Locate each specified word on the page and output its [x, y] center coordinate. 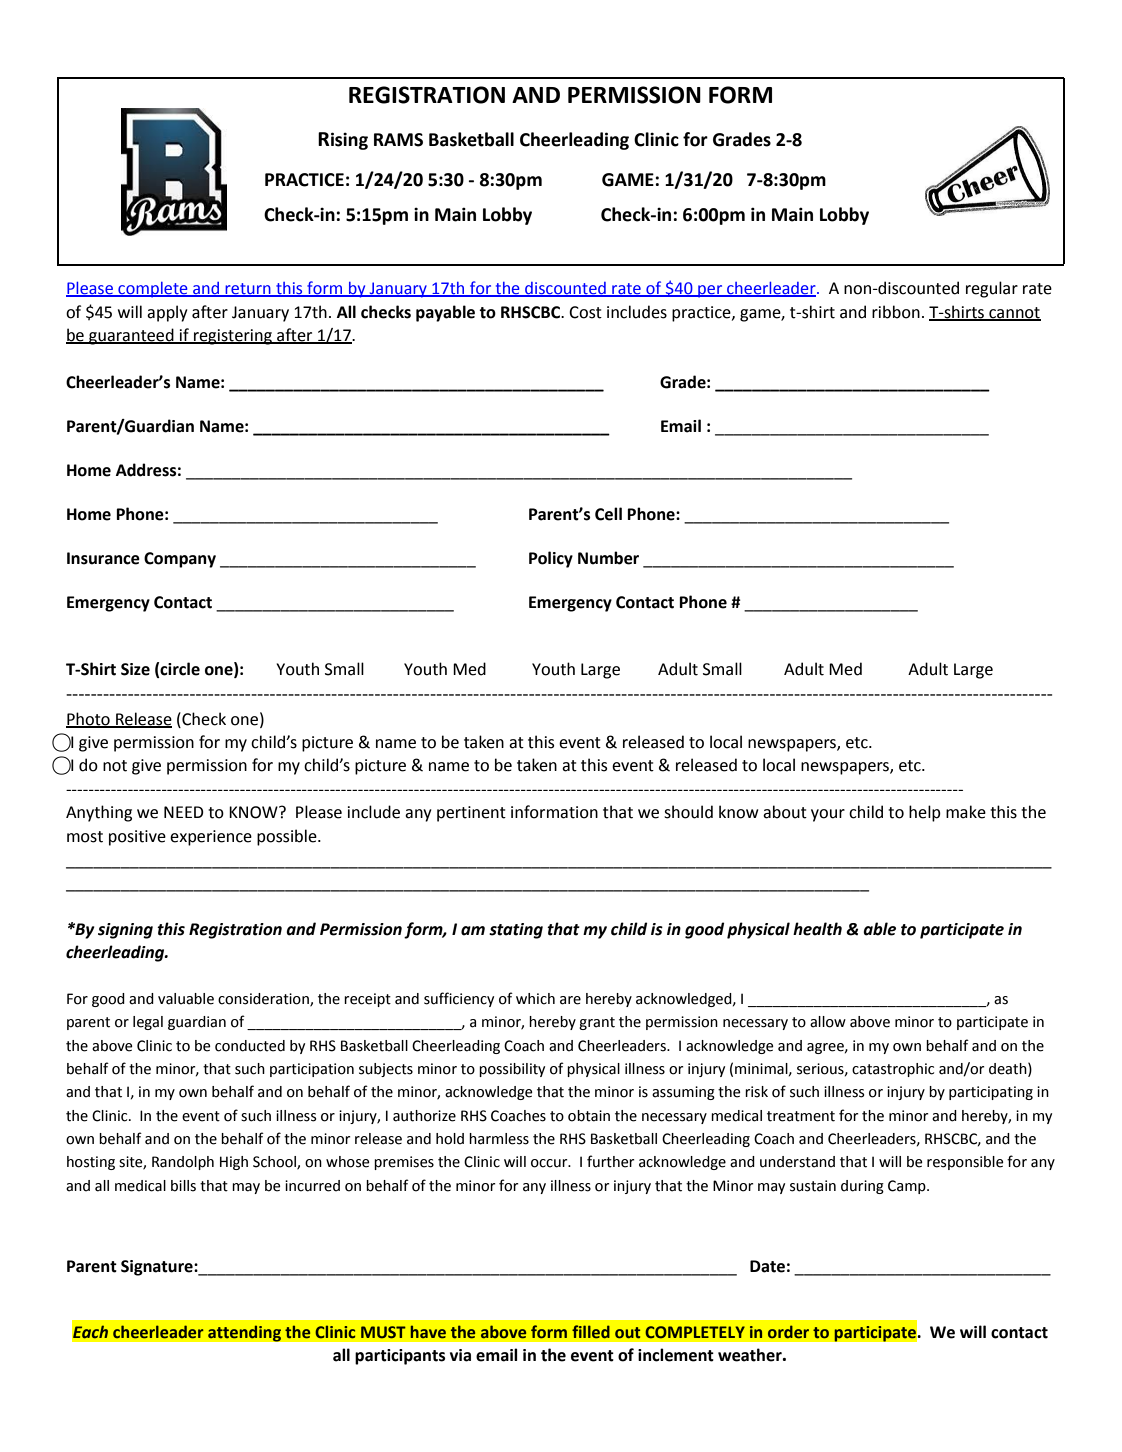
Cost [585, 312]
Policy [551, 559]
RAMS [398, 140]
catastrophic [893, 1070]
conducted [250, 1046]
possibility [512, 1070]
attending [244, 1333]
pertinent [471, 814]
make [966, 812]
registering [233, 337]
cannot [1014, 313]
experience [211, 838]
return [248, 290]
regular [992, 289]
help [925, 813]
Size [135, 669]
